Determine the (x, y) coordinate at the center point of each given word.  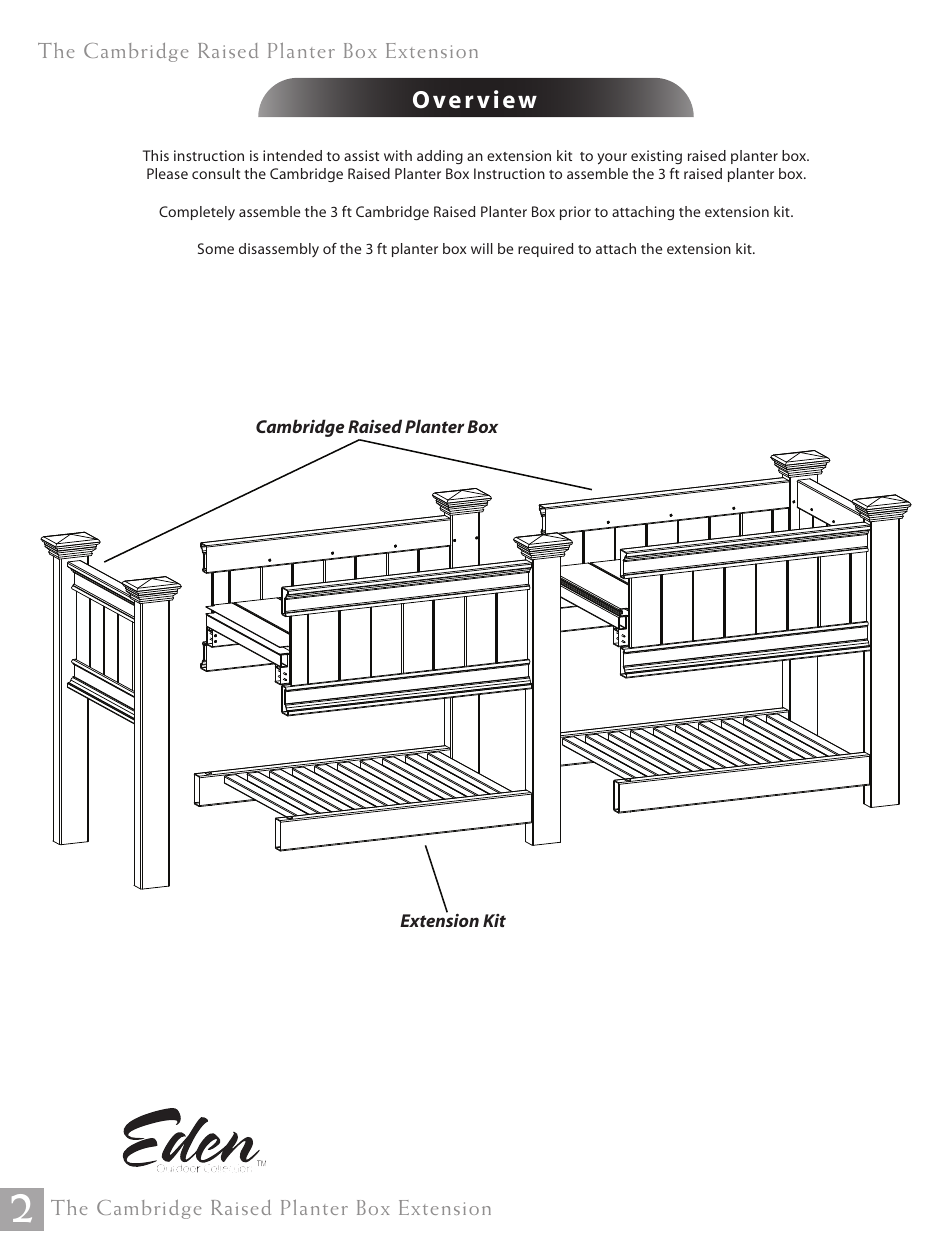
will (482, 248)
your (612, 159)
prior (575, 213)
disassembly (279, 250)
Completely (197, 213)
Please (167, 173)
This (156, 155)
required (545, 250)
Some (216, 248)
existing (656, 157)
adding (440, 157)
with (398, 155)
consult (216, 173)
